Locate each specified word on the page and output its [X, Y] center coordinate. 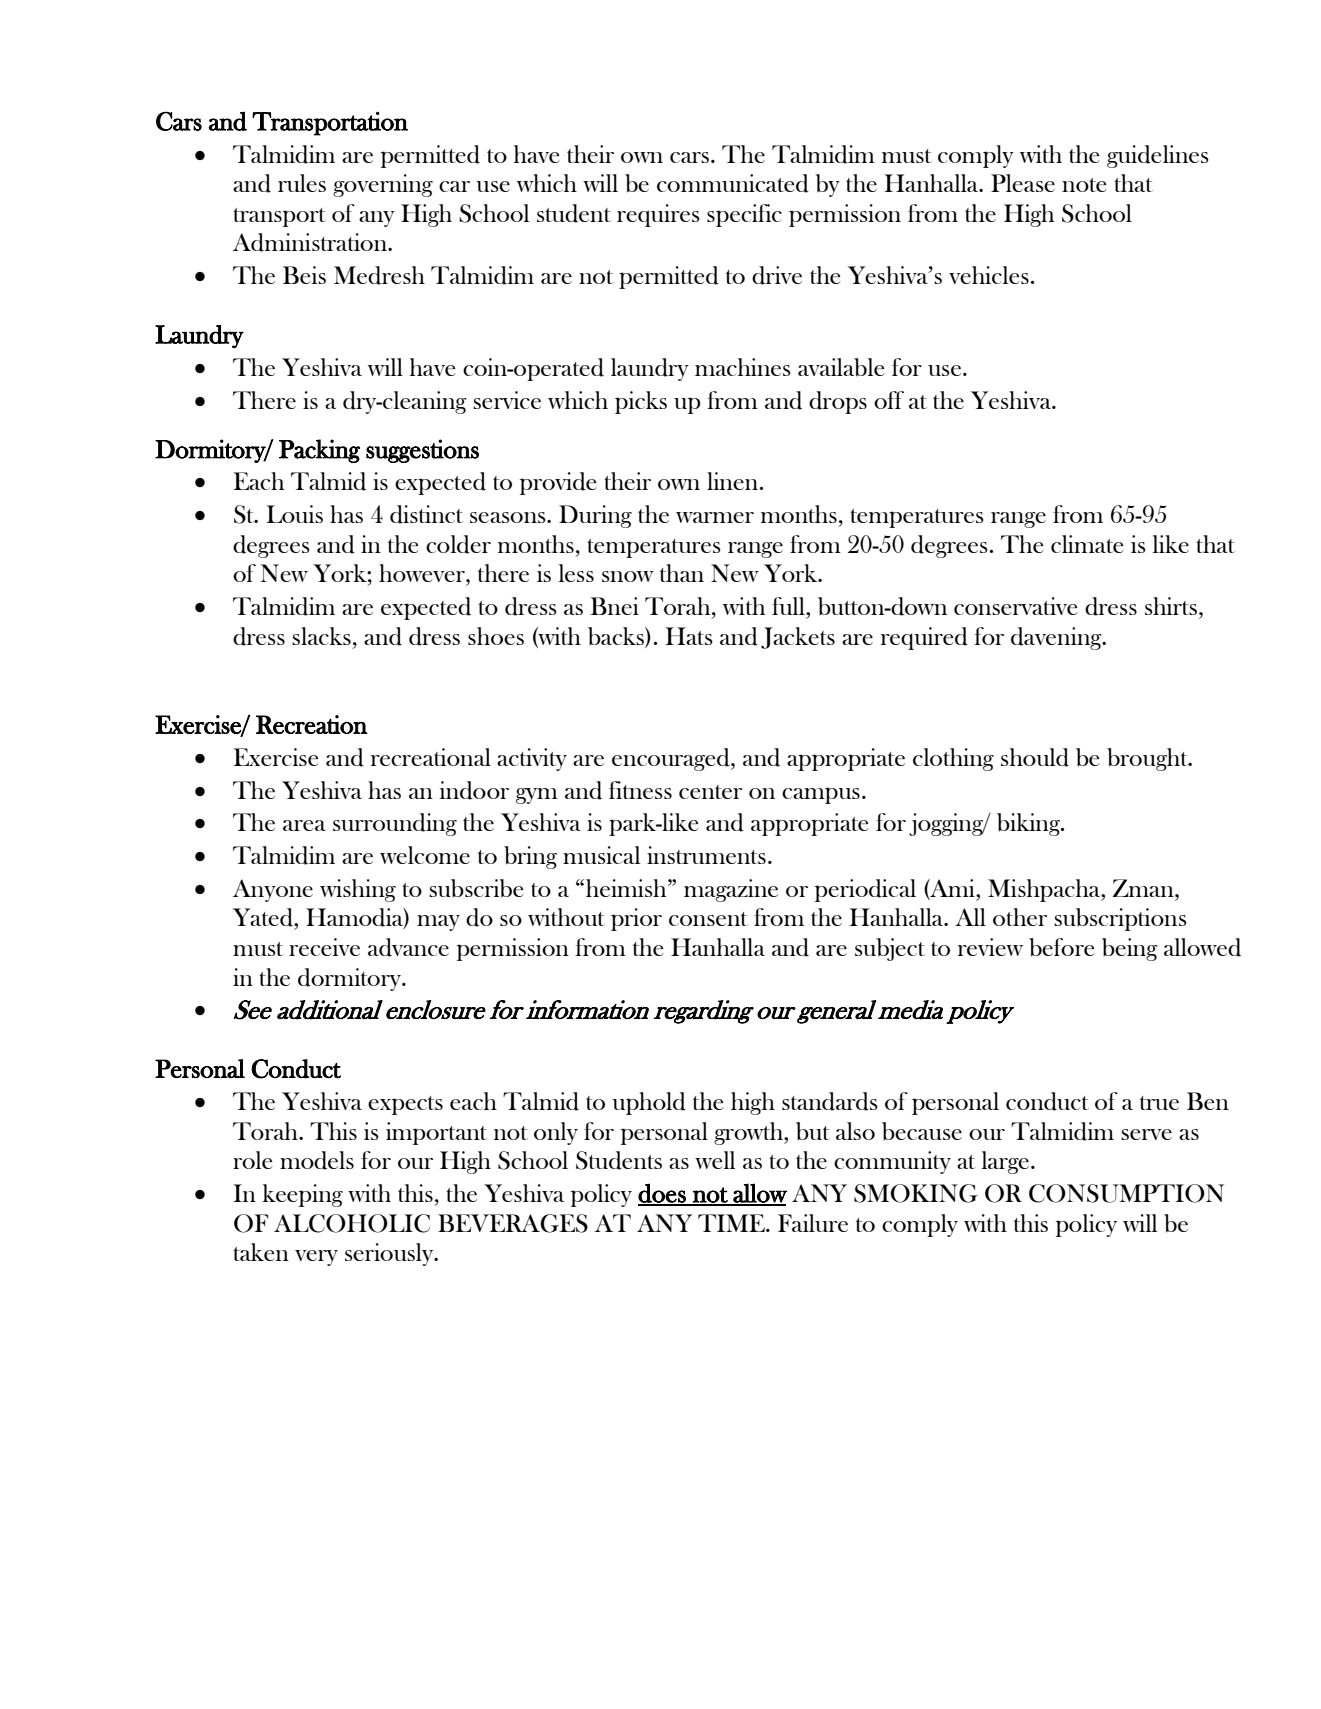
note [1084, 185]
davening [1057, 638]
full [789, 606]
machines [743, 367]
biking [1030, 824]
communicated [733, 183]
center [710, 792]
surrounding [395, 824]
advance [408, 947]
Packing [319, 451]
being [1130, 949]
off [889, 400]
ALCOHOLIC [352, 1223]
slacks [321, 636]
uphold [649, 1103]
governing [383, 185]
